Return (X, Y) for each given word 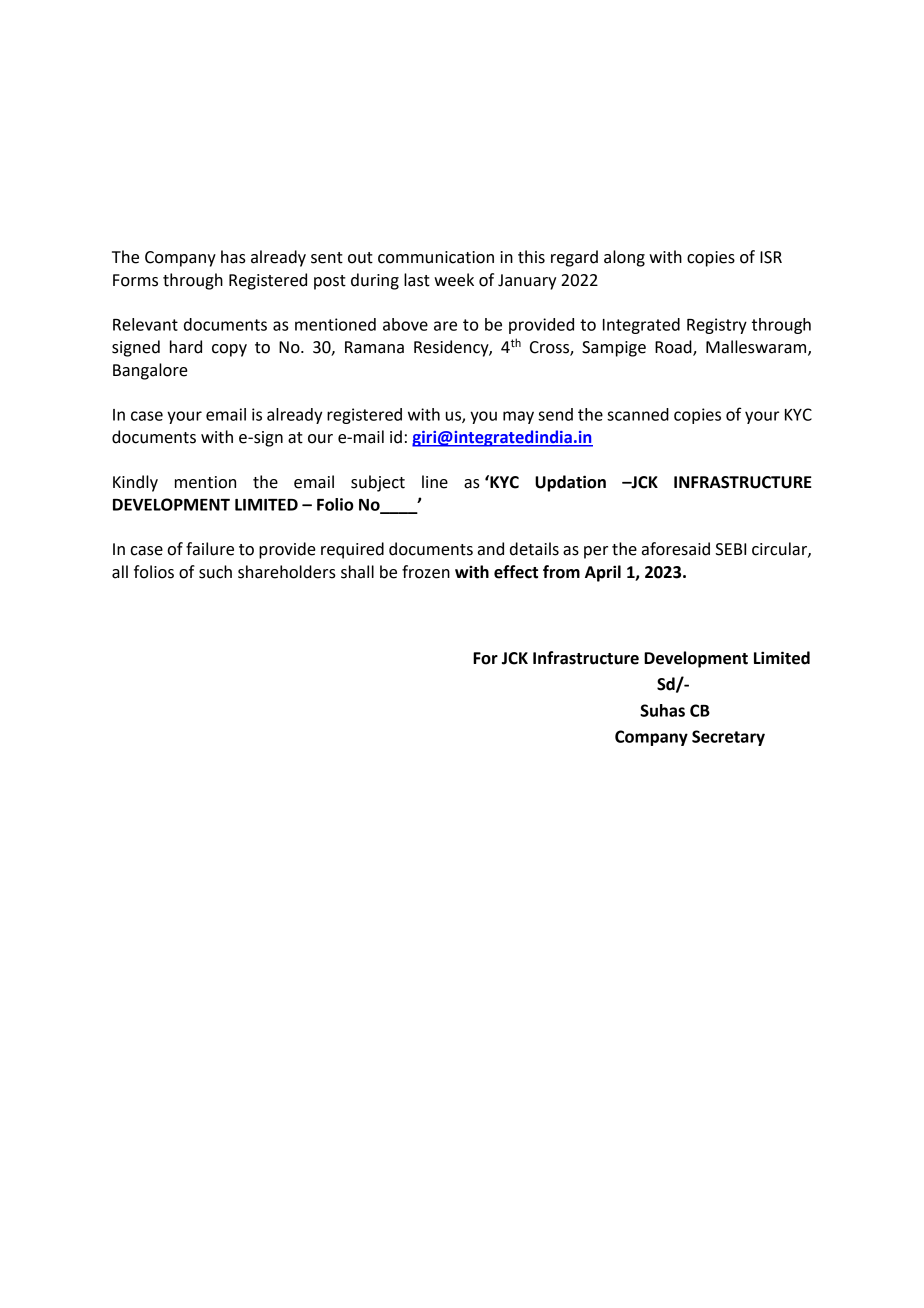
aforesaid (676, 549)
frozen (426, 572)
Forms (135, 280)
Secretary (728, 738)
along (624, 258)
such (215, 572)
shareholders (287, 572)
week (454, 280)
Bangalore (150, 371)
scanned (638, 414)
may (518, 417)
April (603, 573)
